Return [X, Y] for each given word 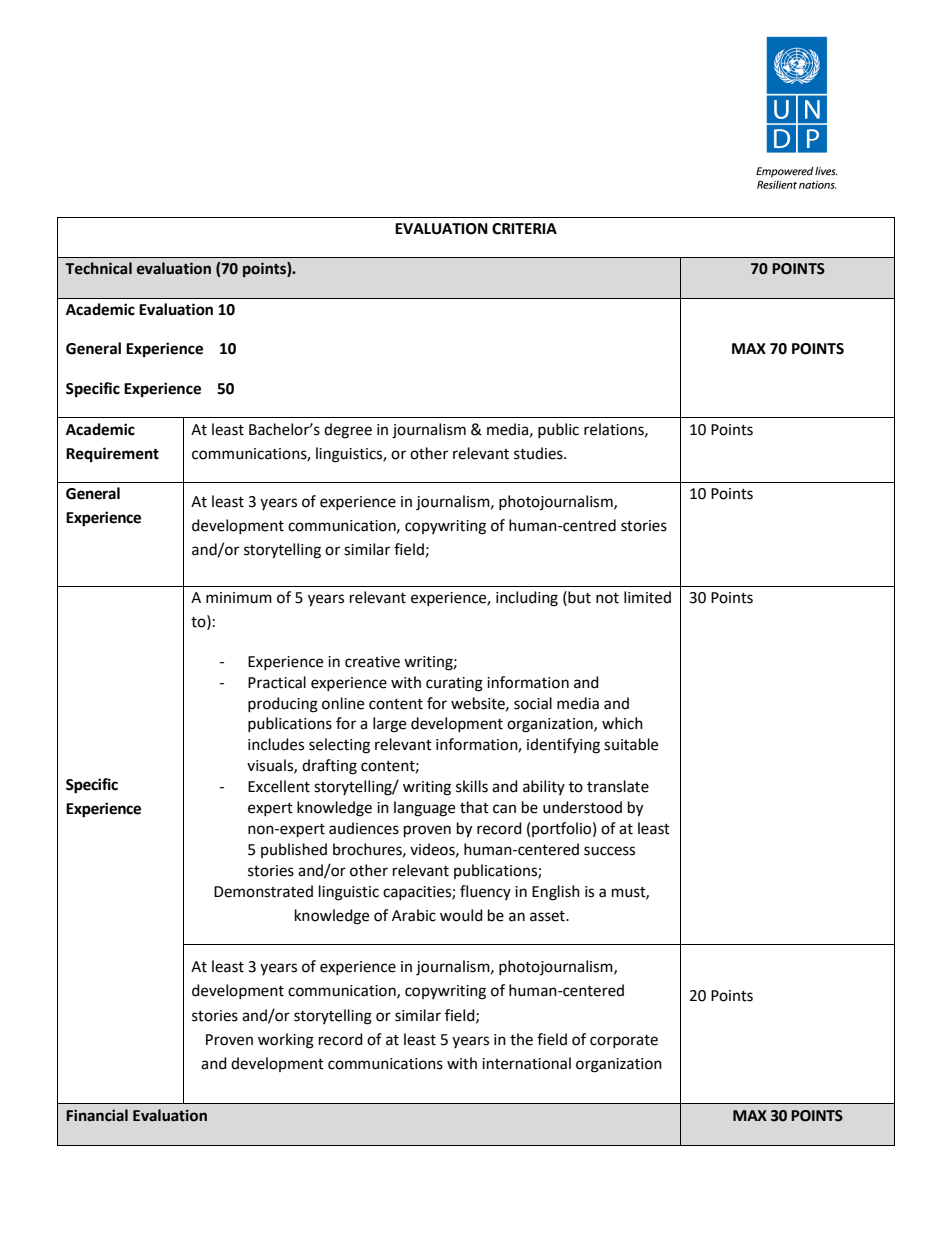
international [526, 1063]
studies [539, 453]
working [286, 1041]
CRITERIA [524, 229]
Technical [98, 268]
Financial [97, 1115]
